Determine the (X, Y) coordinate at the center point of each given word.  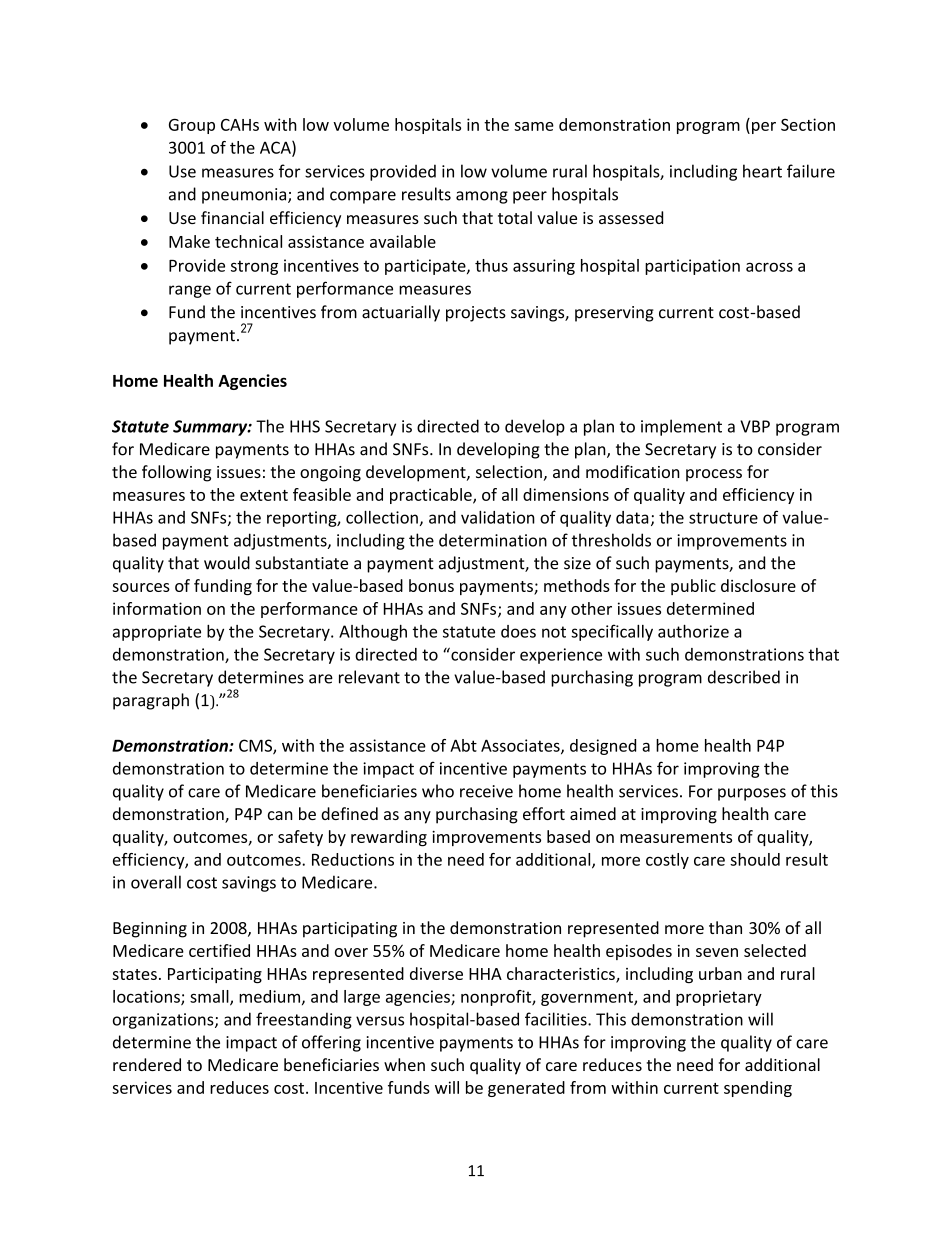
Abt (463, 745)
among (482, 197)
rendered (147, 1064)
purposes (752, 794)
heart (762, 171)
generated (526, 1089)
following (176, 473)
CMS (256, 746)
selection (509, 471)
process (714, 475)
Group (192, 126)
